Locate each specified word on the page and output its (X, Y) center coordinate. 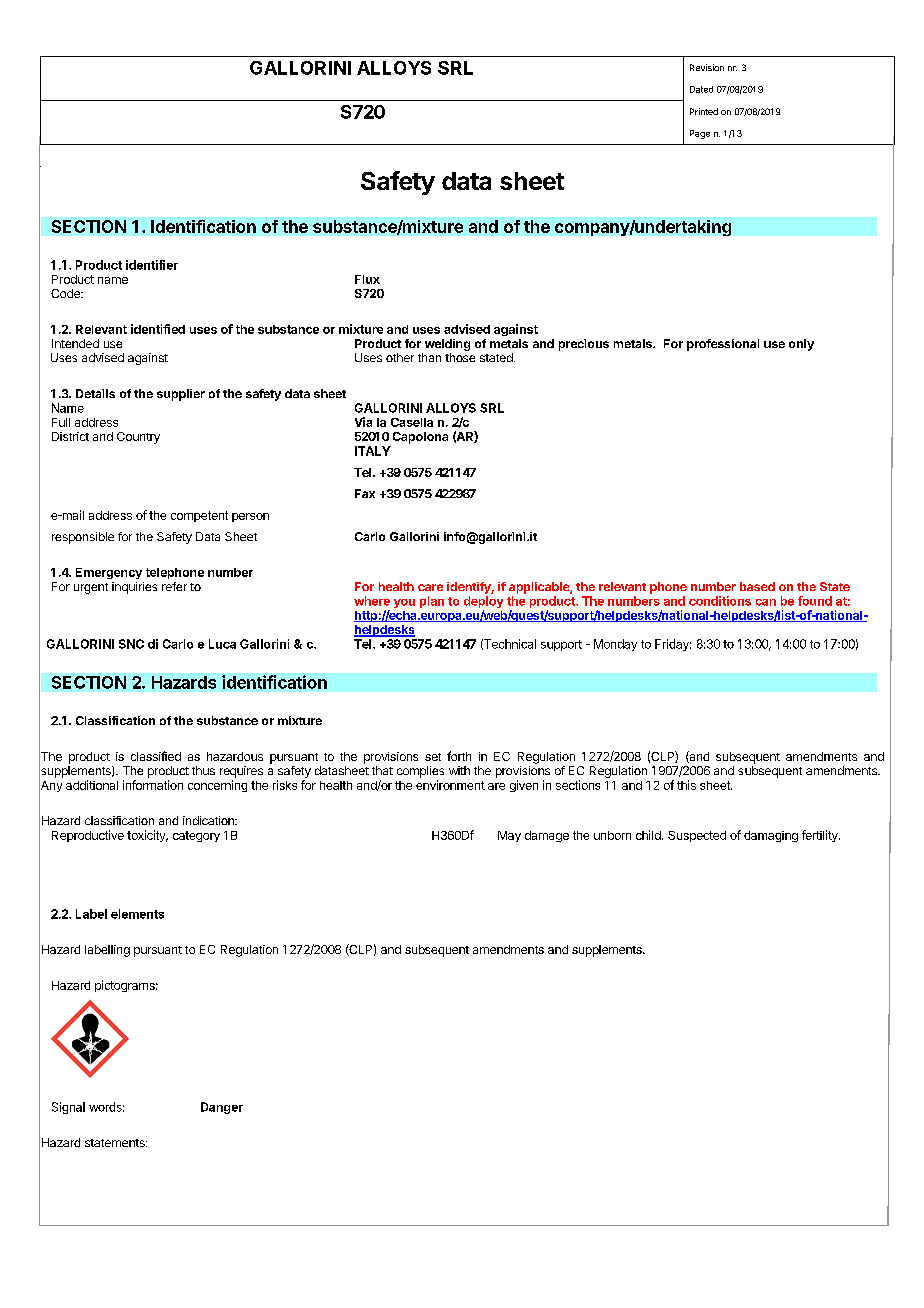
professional (723, 345)
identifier (152, 265)
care (430, 587)
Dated (701, 89)
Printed (704, 111)
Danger (222, 1108)
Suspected (697, 836)
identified (158, 329)
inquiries (134, 588)
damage (547, 836)
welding (447, 345)
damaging (771, 836)
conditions (720, 601)
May (509, 836)
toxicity (147, 836)
